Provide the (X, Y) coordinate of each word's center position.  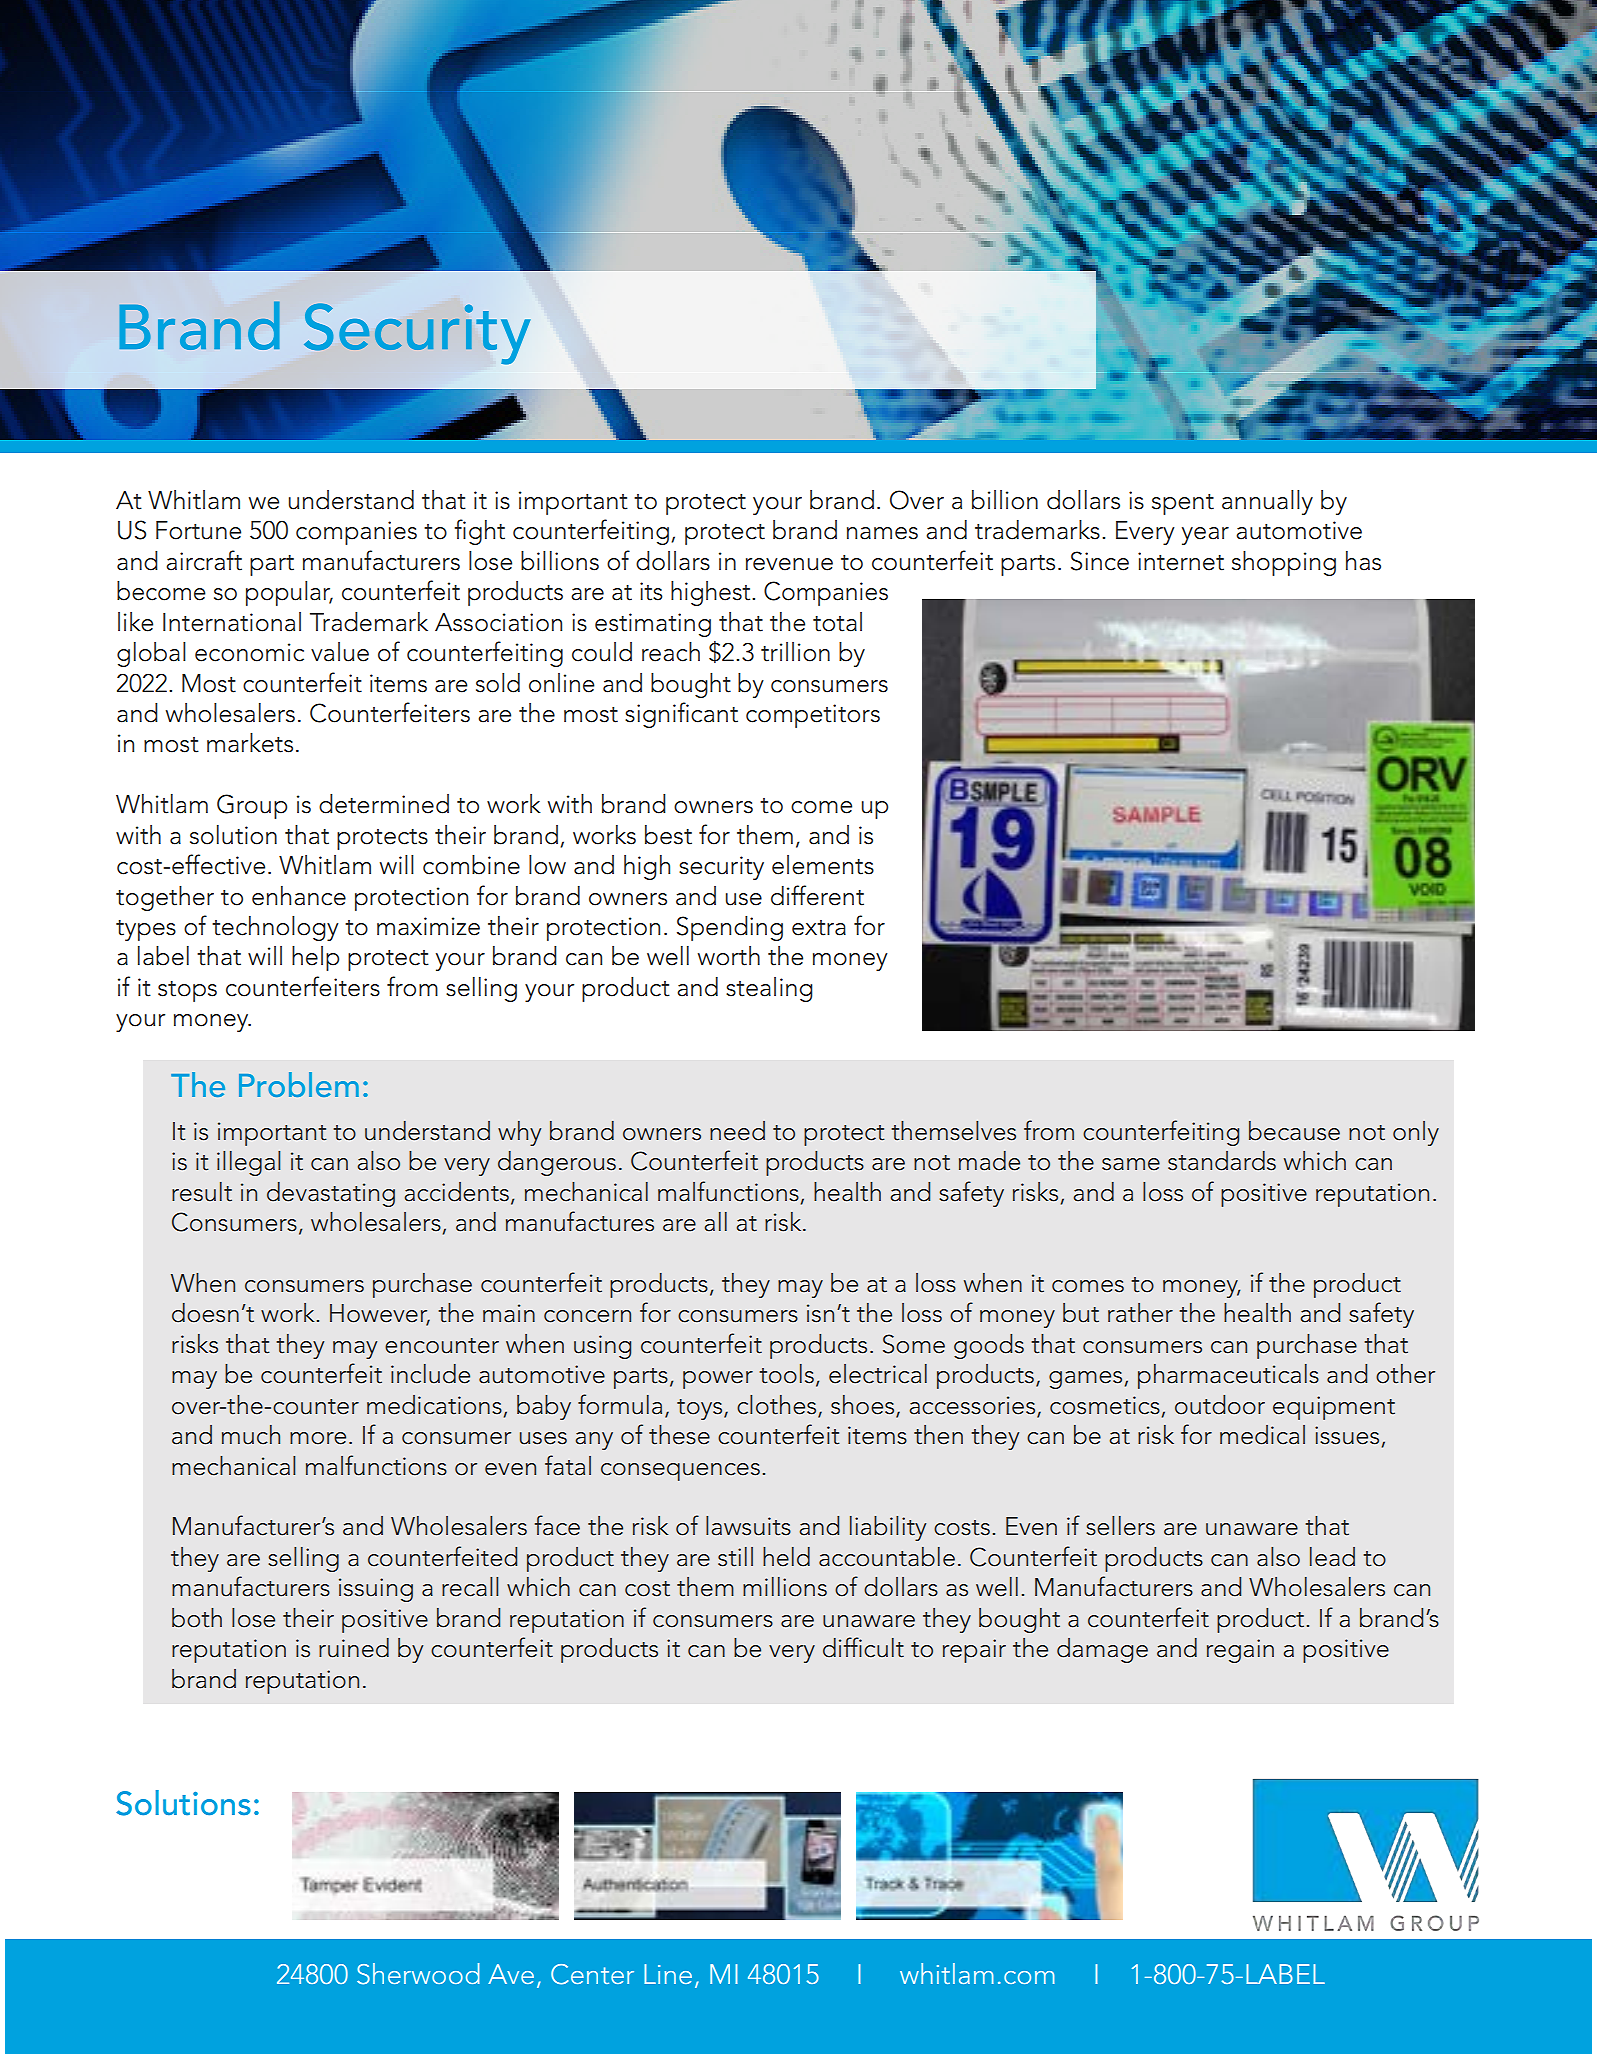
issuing (376, 1590)
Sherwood (418, 1974)
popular (289, 593)
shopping (1284, 563)
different (817, 895)
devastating (331, 1194)
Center (592, 1974)
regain (1240, 1651)
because (1294, 1131)
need (737, 1131)
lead (1332, 1557)
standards (1222, 1161)
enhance (299, 896)
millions (785, 1587)
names (882, 533)
